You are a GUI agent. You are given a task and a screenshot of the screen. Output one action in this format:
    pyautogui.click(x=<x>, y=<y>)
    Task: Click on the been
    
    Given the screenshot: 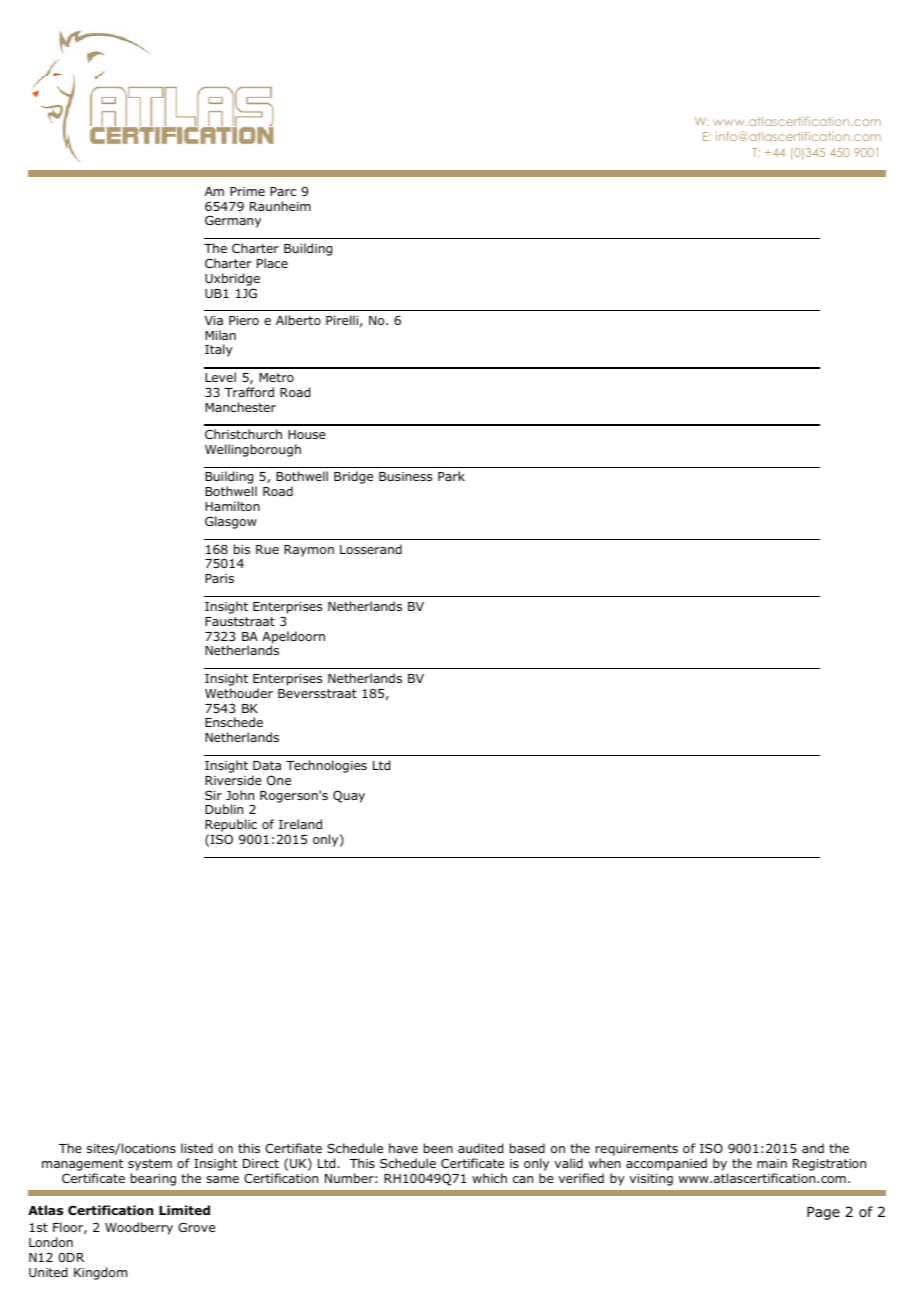 What is the action you would take?
    pyautogui.click(x=438, y=1148)
